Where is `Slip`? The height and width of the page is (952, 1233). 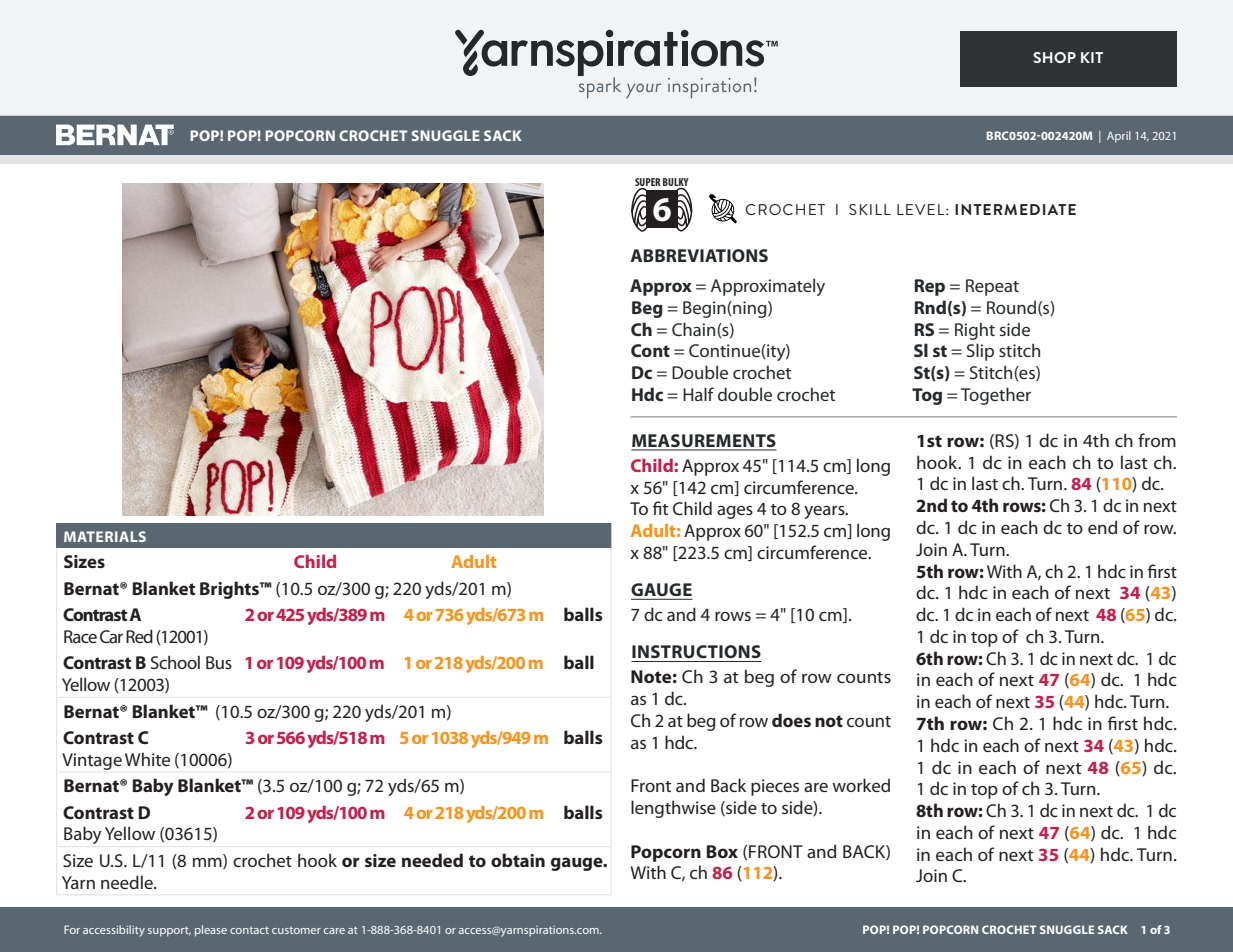 Slip is located at coordinates (980, 352).
